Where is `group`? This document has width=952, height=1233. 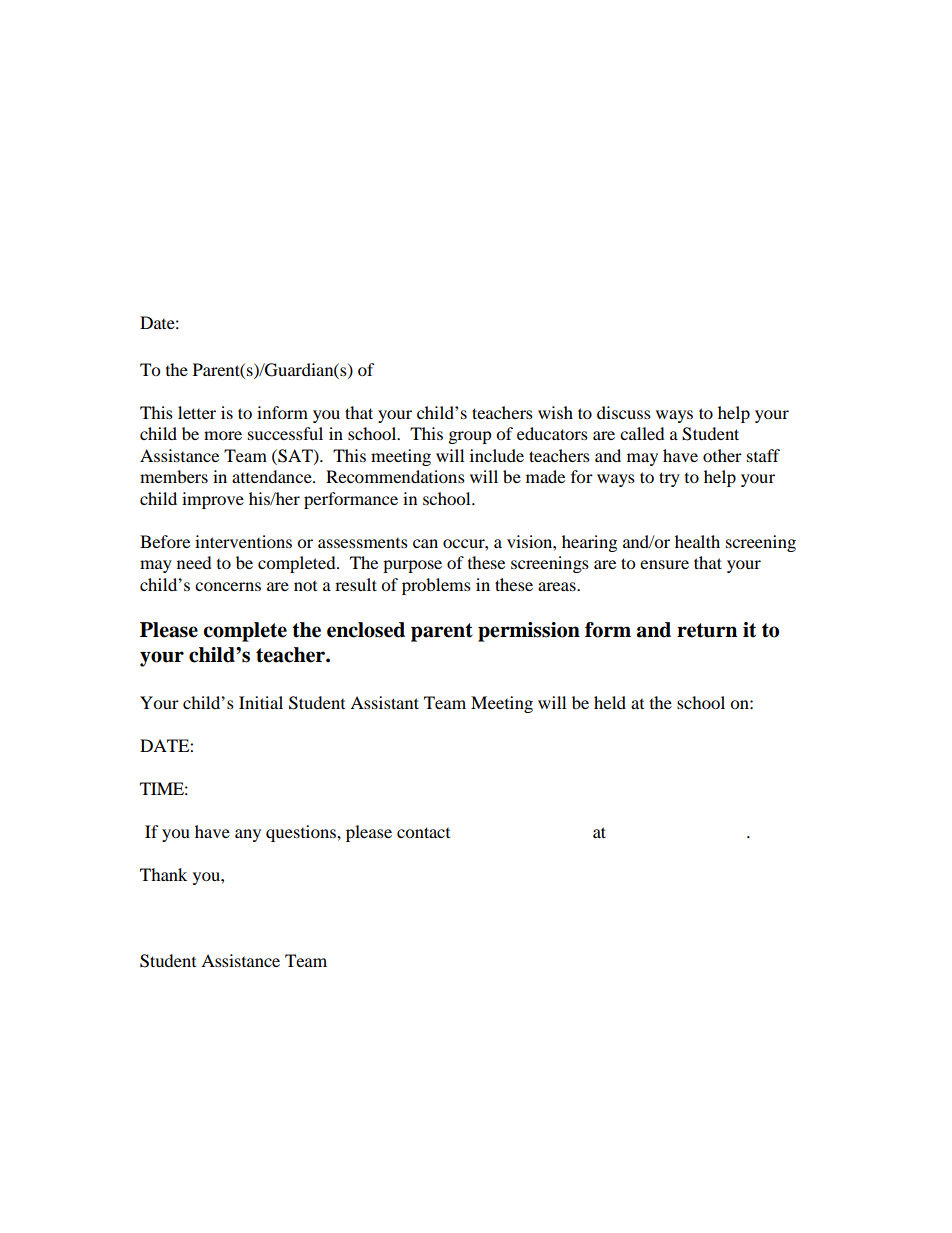 group is located at coordinates (470, 437).
